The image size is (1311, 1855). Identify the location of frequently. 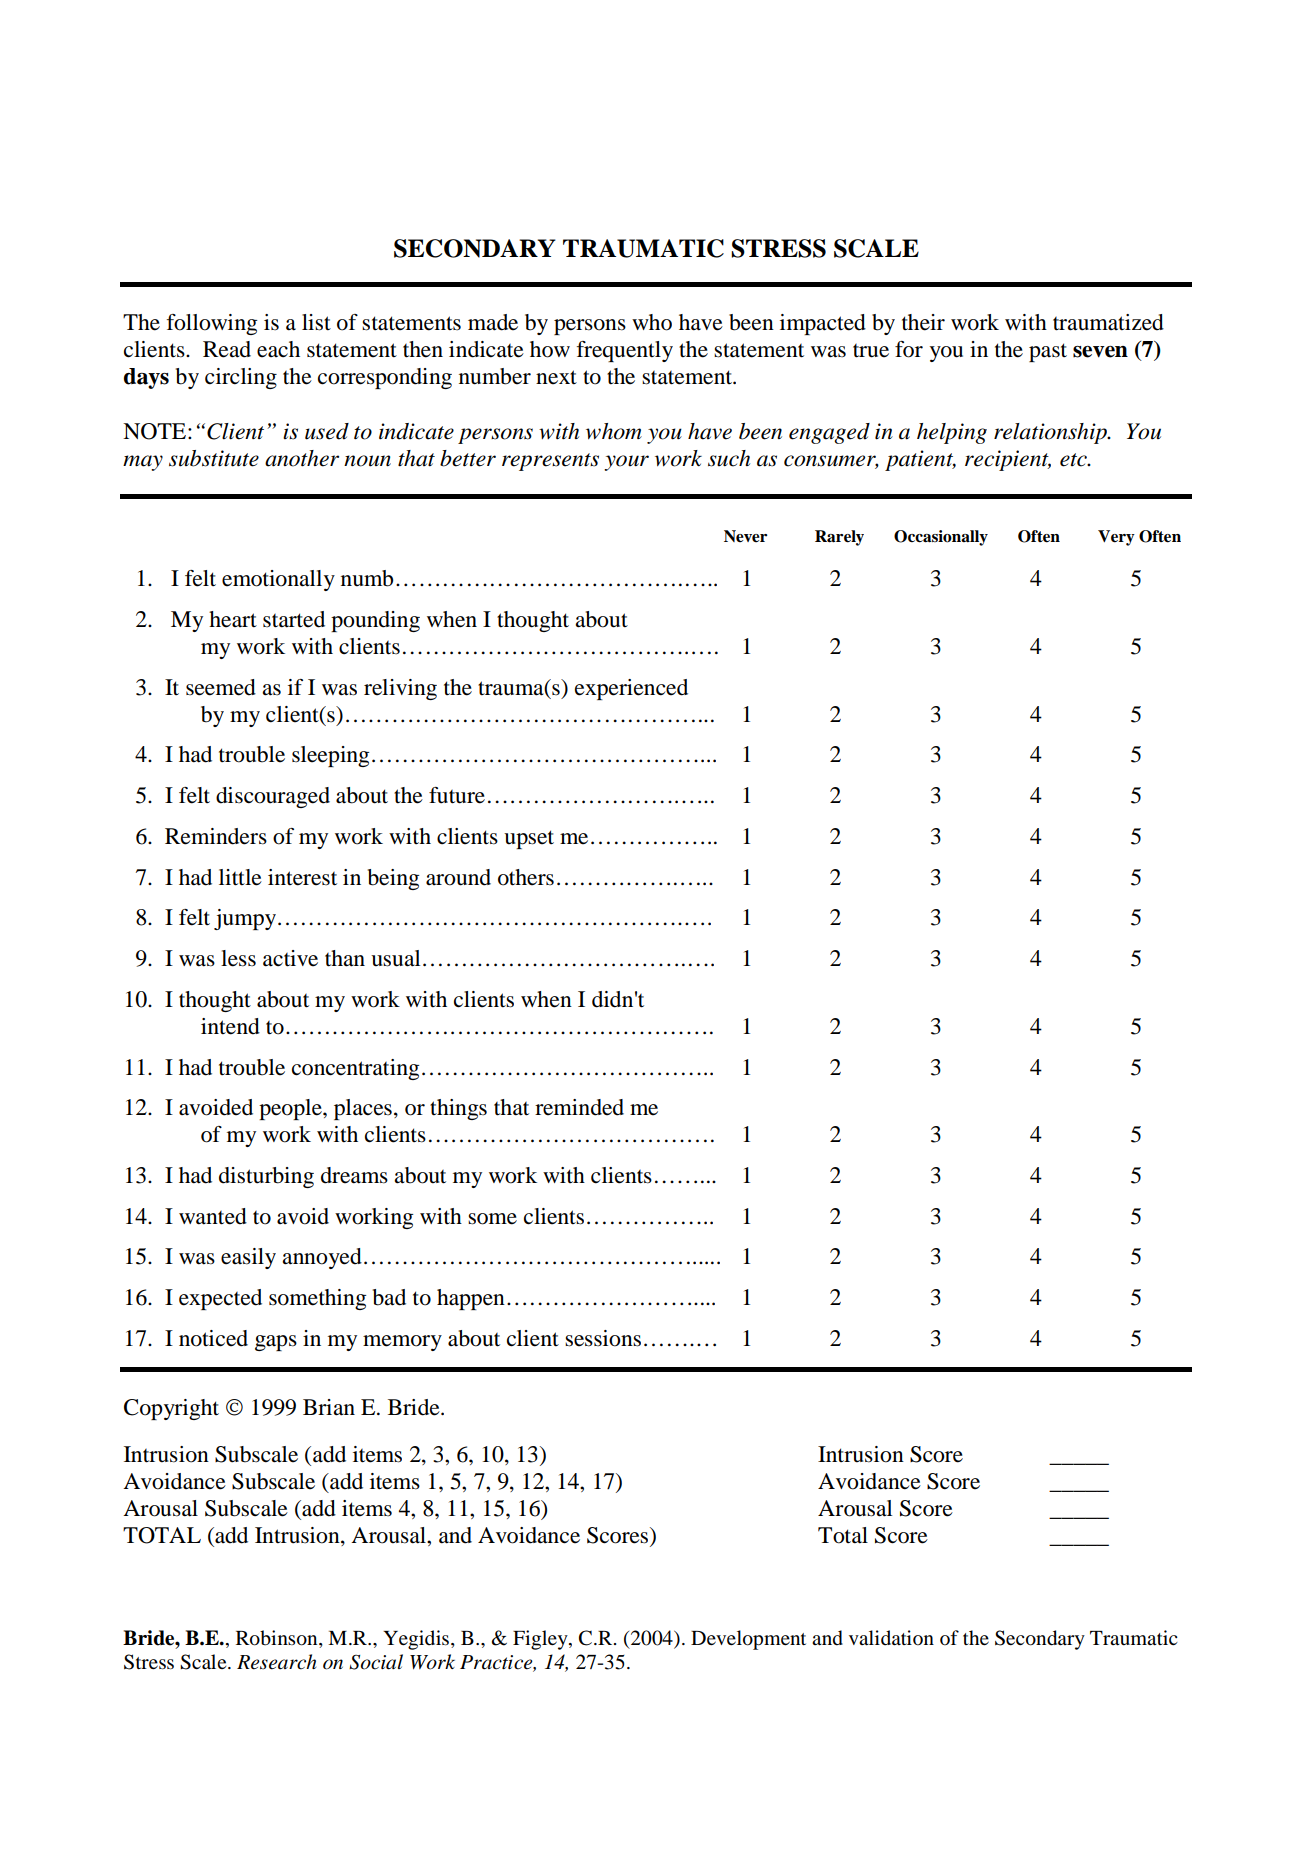
(625, 351).
